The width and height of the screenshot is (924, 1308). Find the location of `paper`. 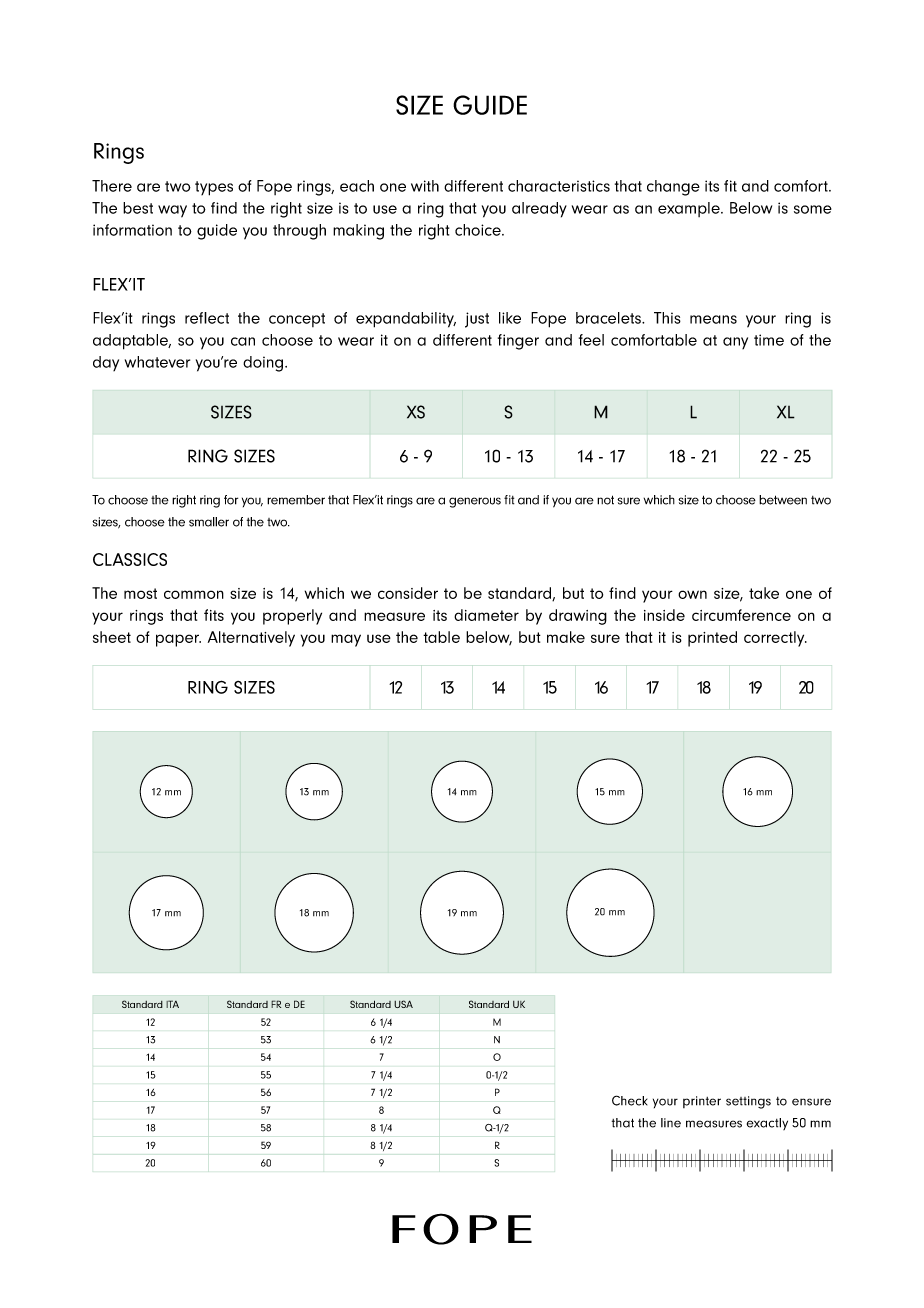

paper is located at coordinates (178, 640).
